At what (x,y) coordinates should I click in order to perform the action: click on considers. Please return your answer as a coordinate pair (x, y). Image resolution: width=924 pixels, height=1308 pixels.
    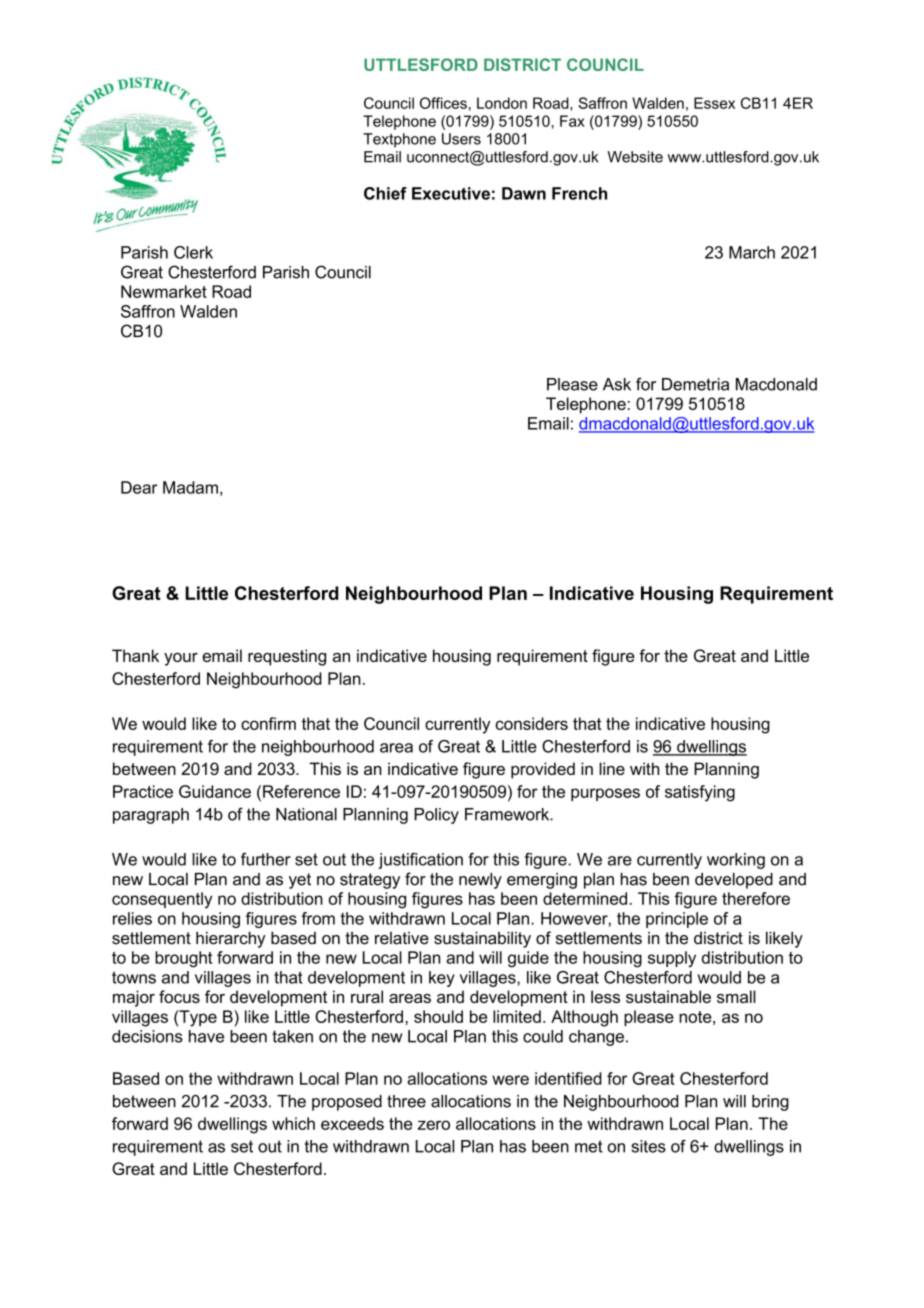
    Looking at the image, I should click on (531, 723).
